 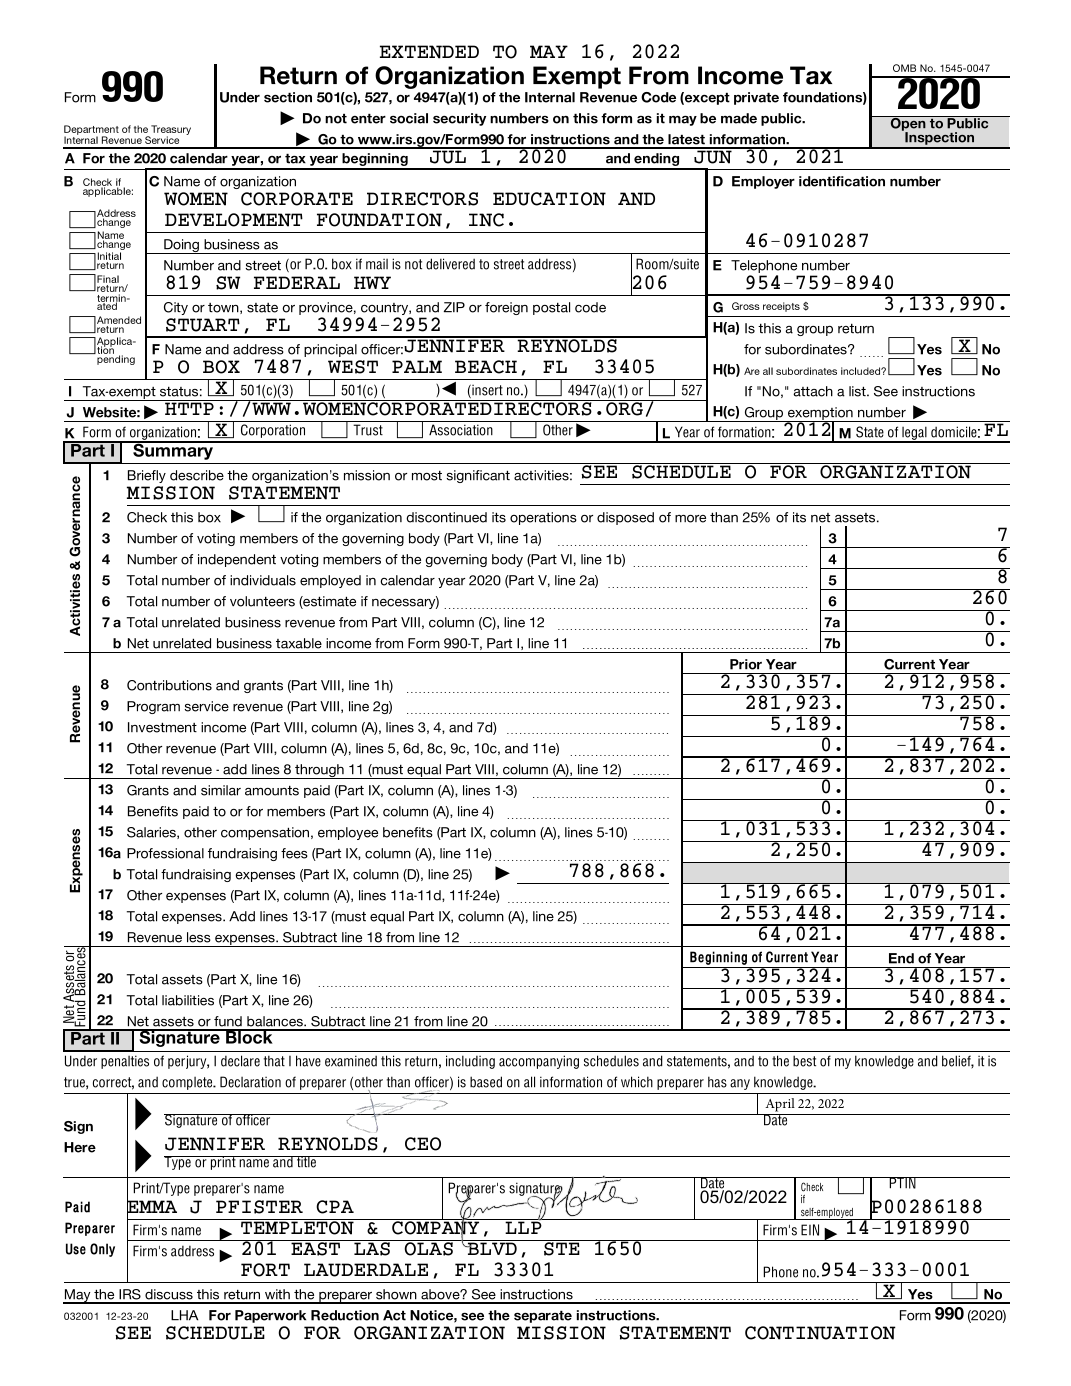 I want to click on including, so click(x=470, y=1062).
